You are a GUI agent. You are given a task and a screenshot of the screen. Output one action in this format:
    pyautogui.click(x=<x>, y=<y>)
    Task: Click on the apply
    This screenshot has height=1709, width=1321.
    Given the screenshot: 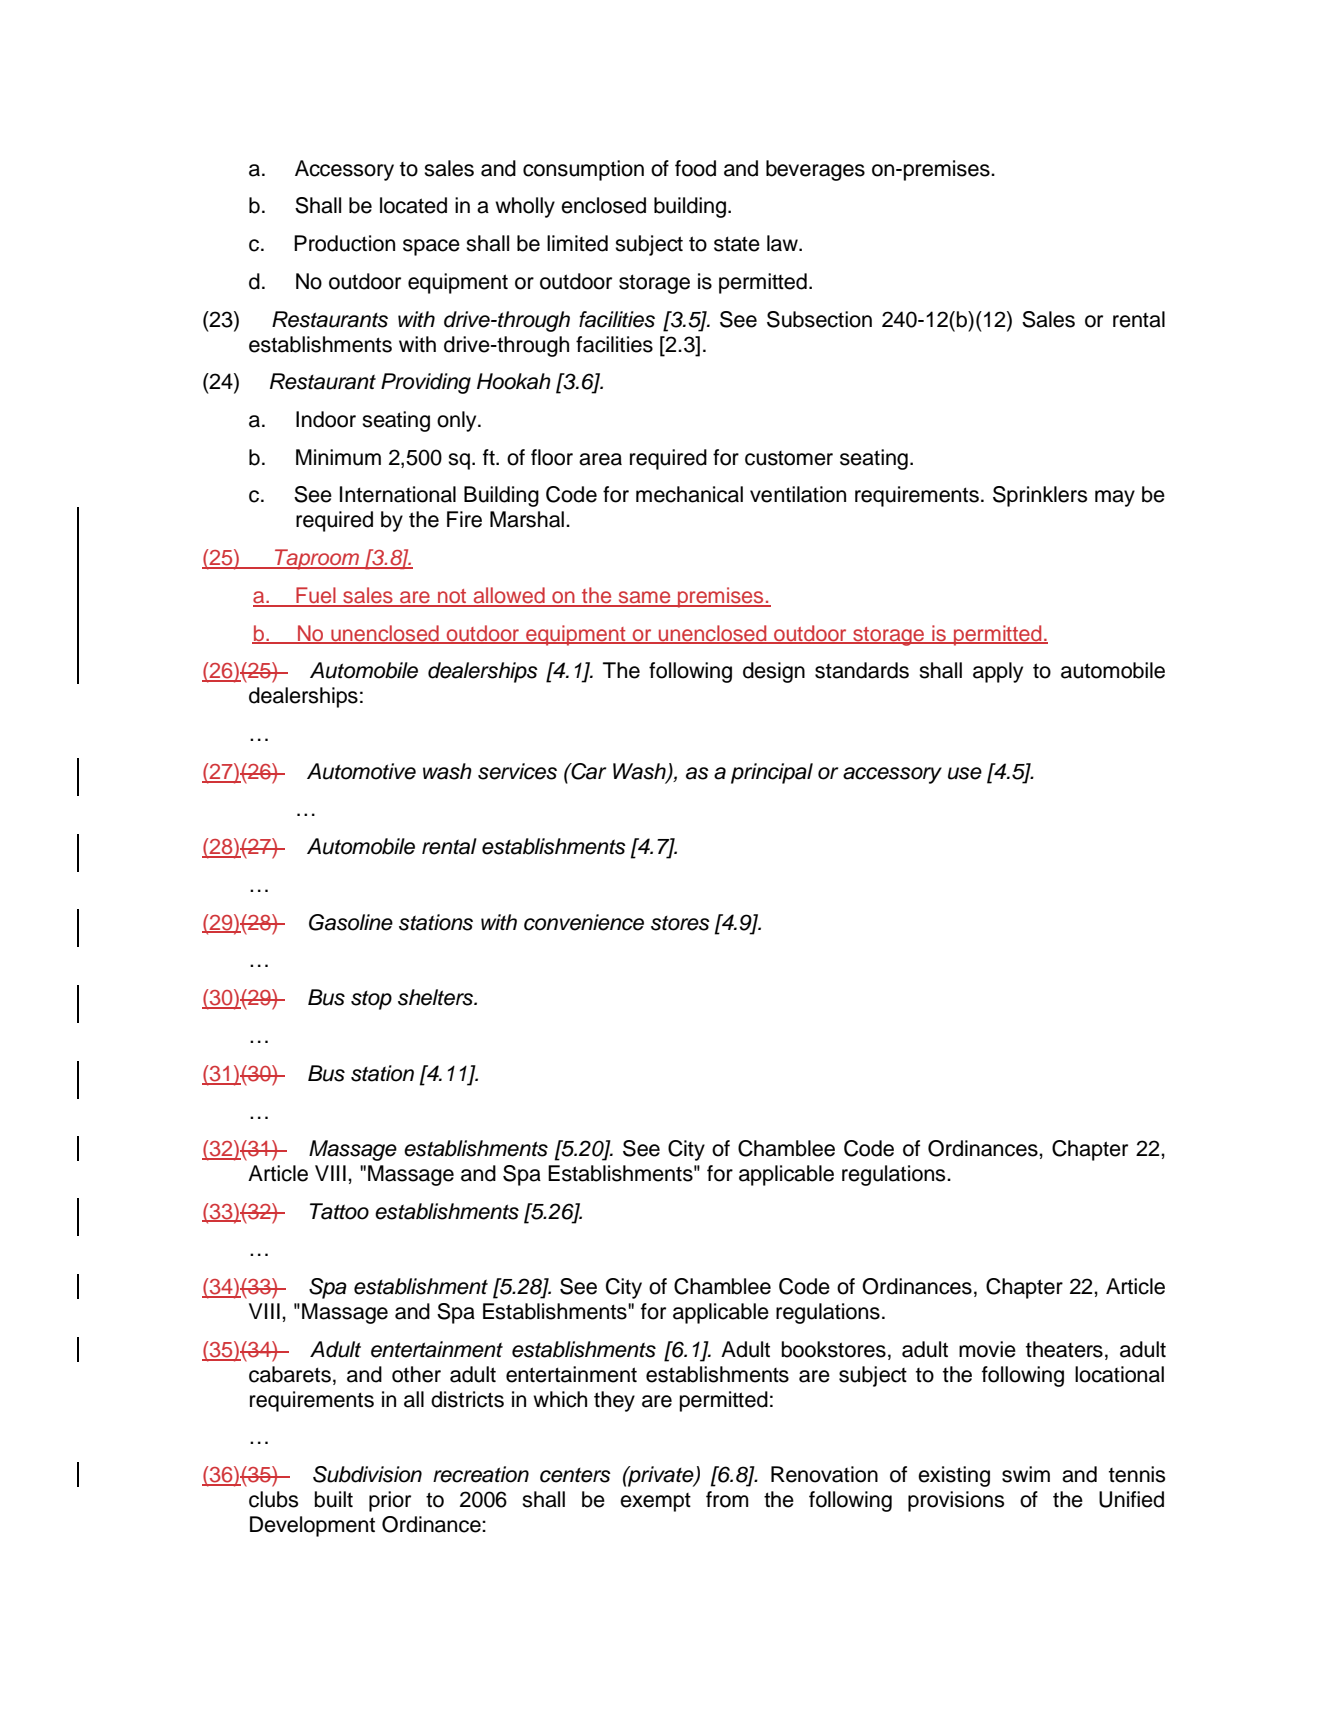 What is the action you would take?
    pyautogui.click(x=998, y=672)
